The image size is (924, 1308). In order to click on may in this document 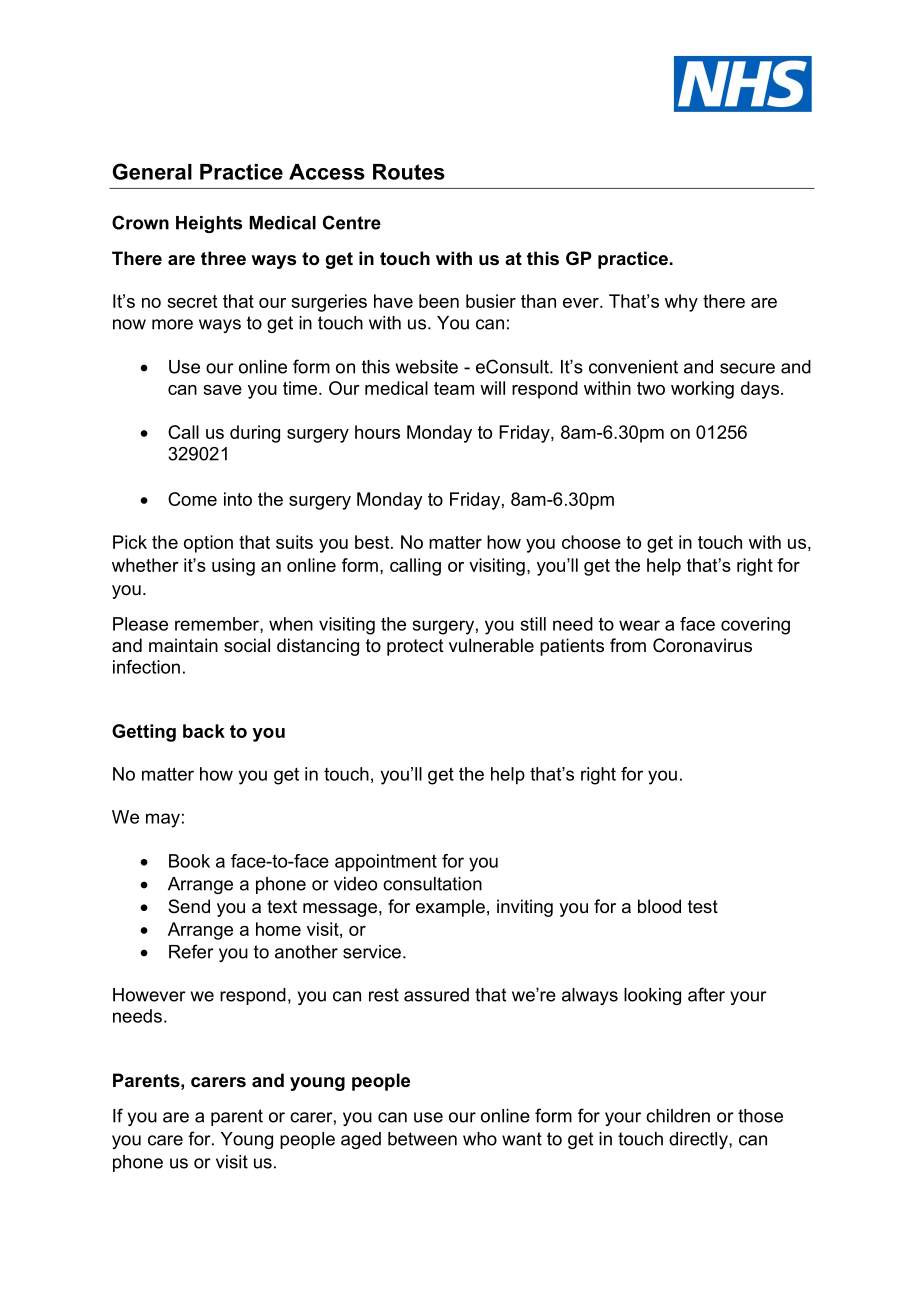, I will do `click(163, 820)`.
